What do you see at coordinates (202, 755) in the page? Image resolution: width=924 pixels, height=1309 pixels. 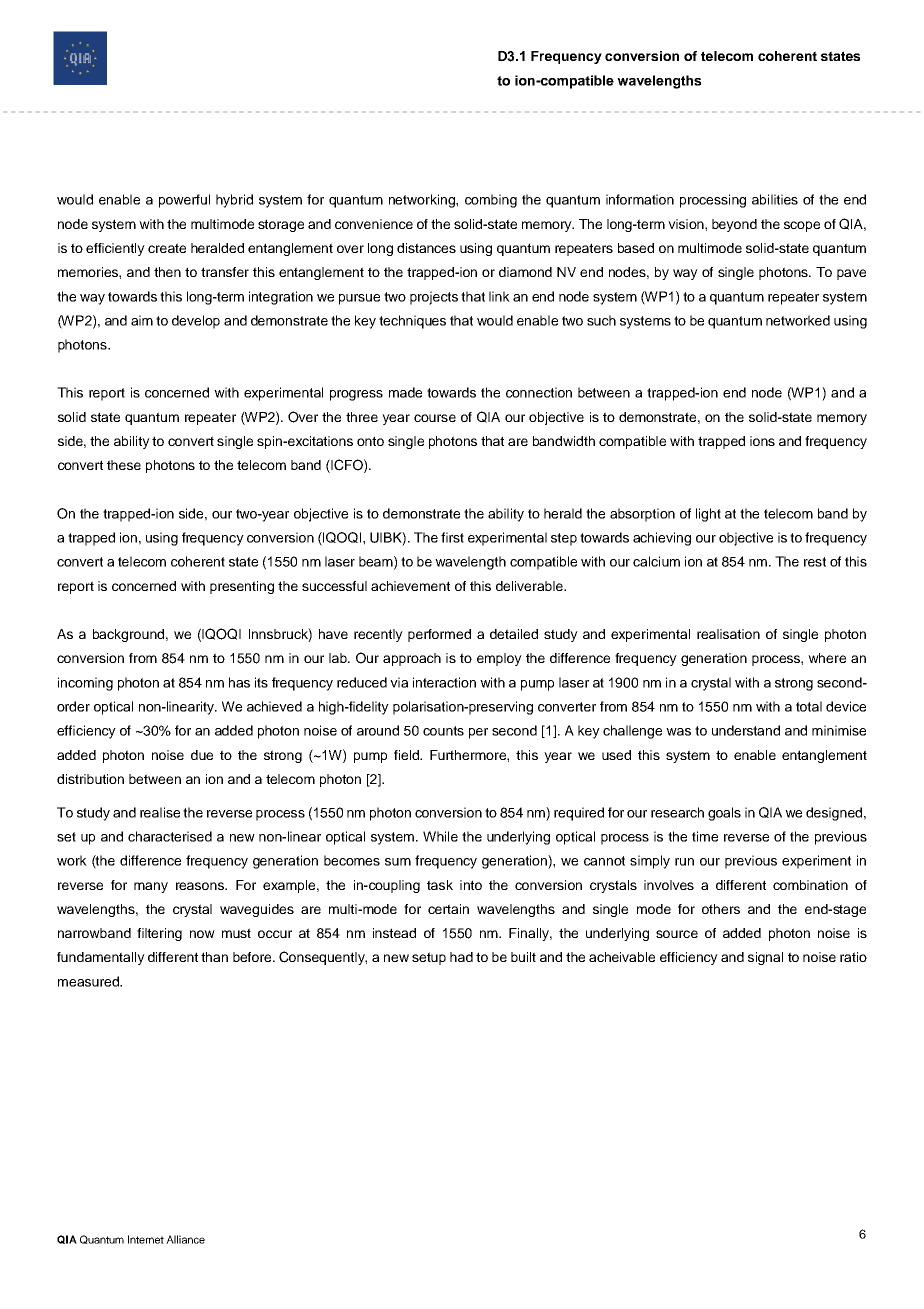 I see `due` at bounding box center [202, 755].
